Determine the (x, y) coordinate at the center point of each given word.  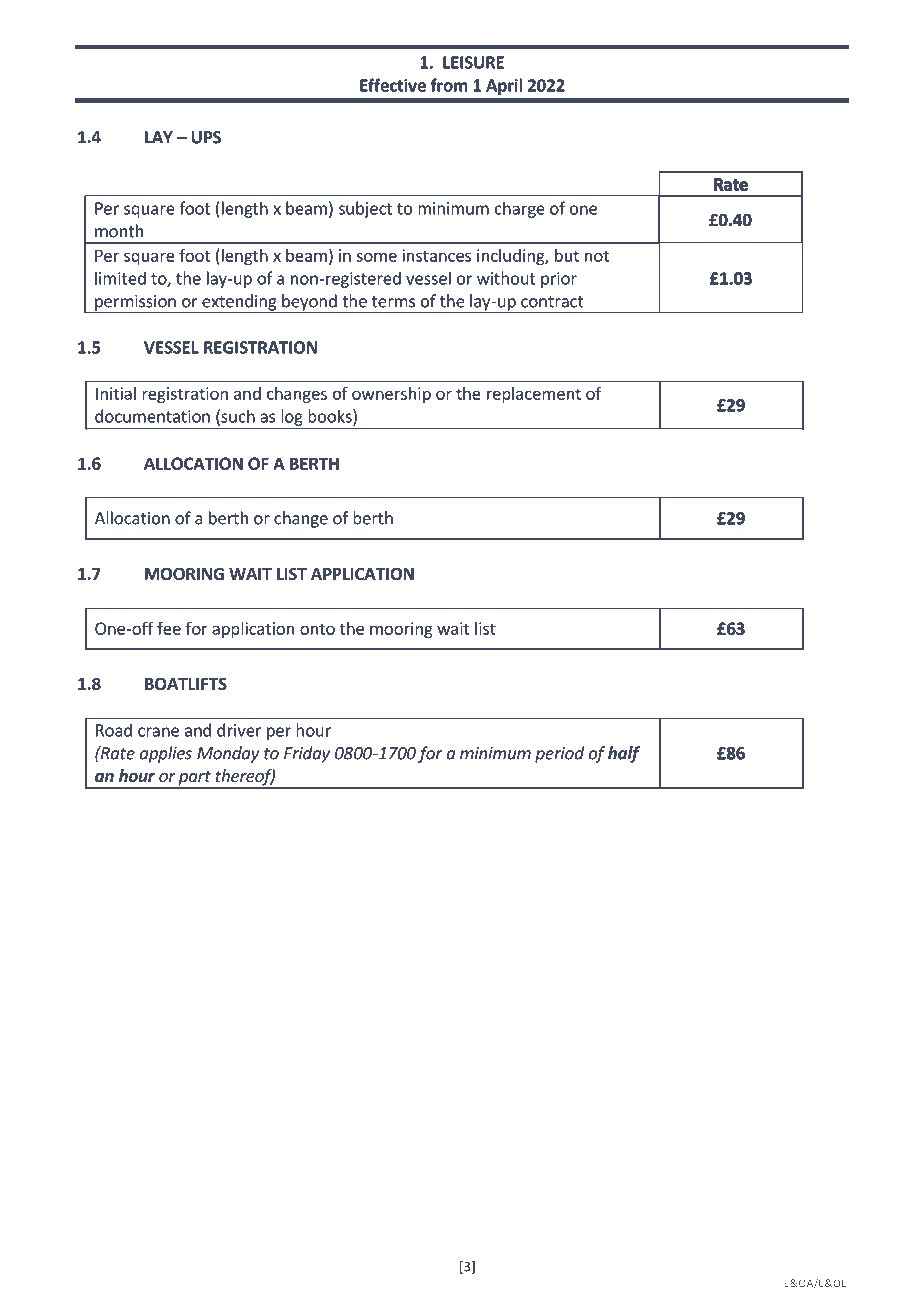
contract (552, 302)
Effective (393, 85)
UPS (206, 137)
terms (393, 302)
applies (166, 754)
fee (169, 628)
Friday (307, 754)
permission (135, 304)
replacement (534, 395)
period (559, 754)
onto (317, 629)
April (504, 86)
